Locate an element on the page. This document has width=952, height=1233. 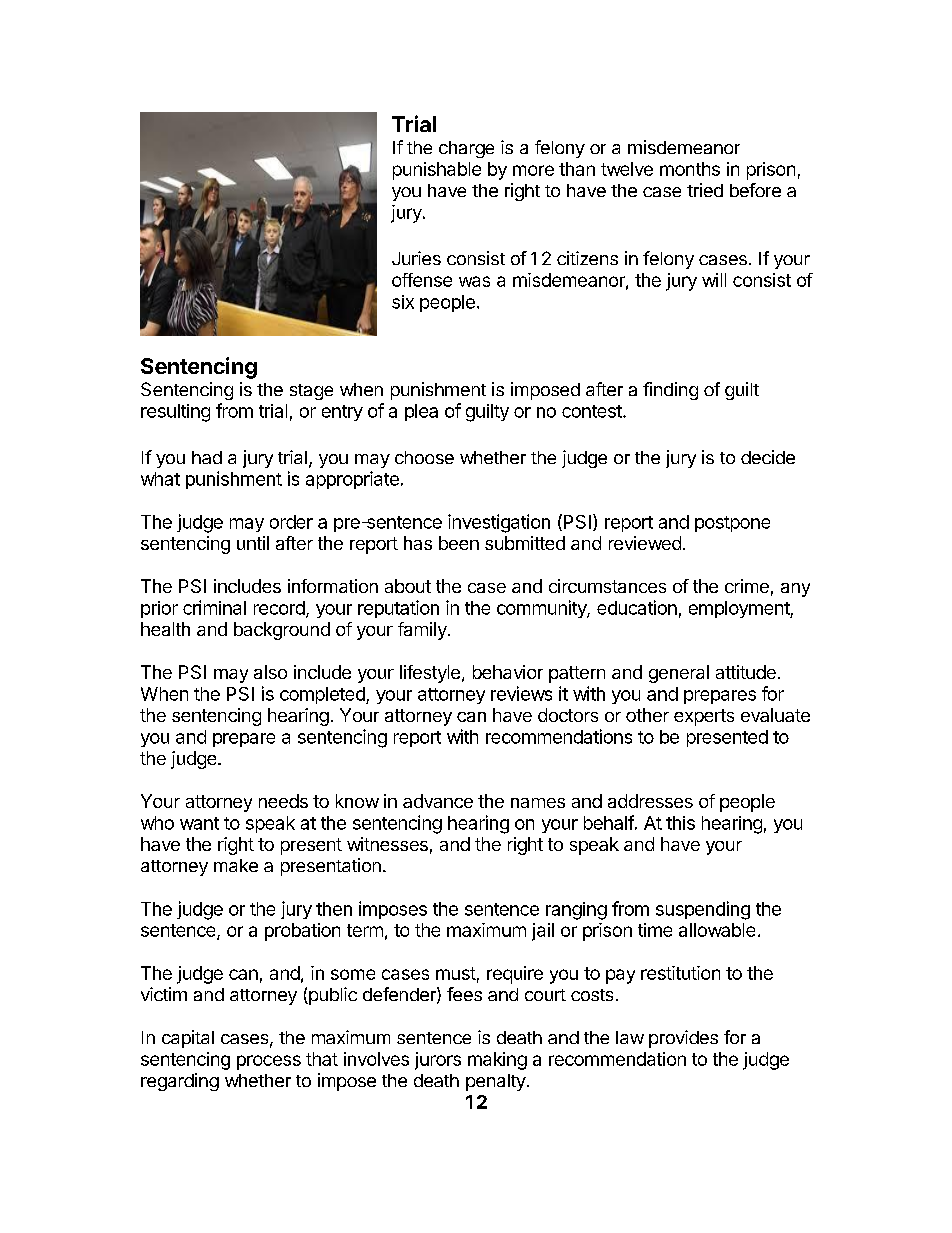
criminal is located at coordinates (214, 607).
